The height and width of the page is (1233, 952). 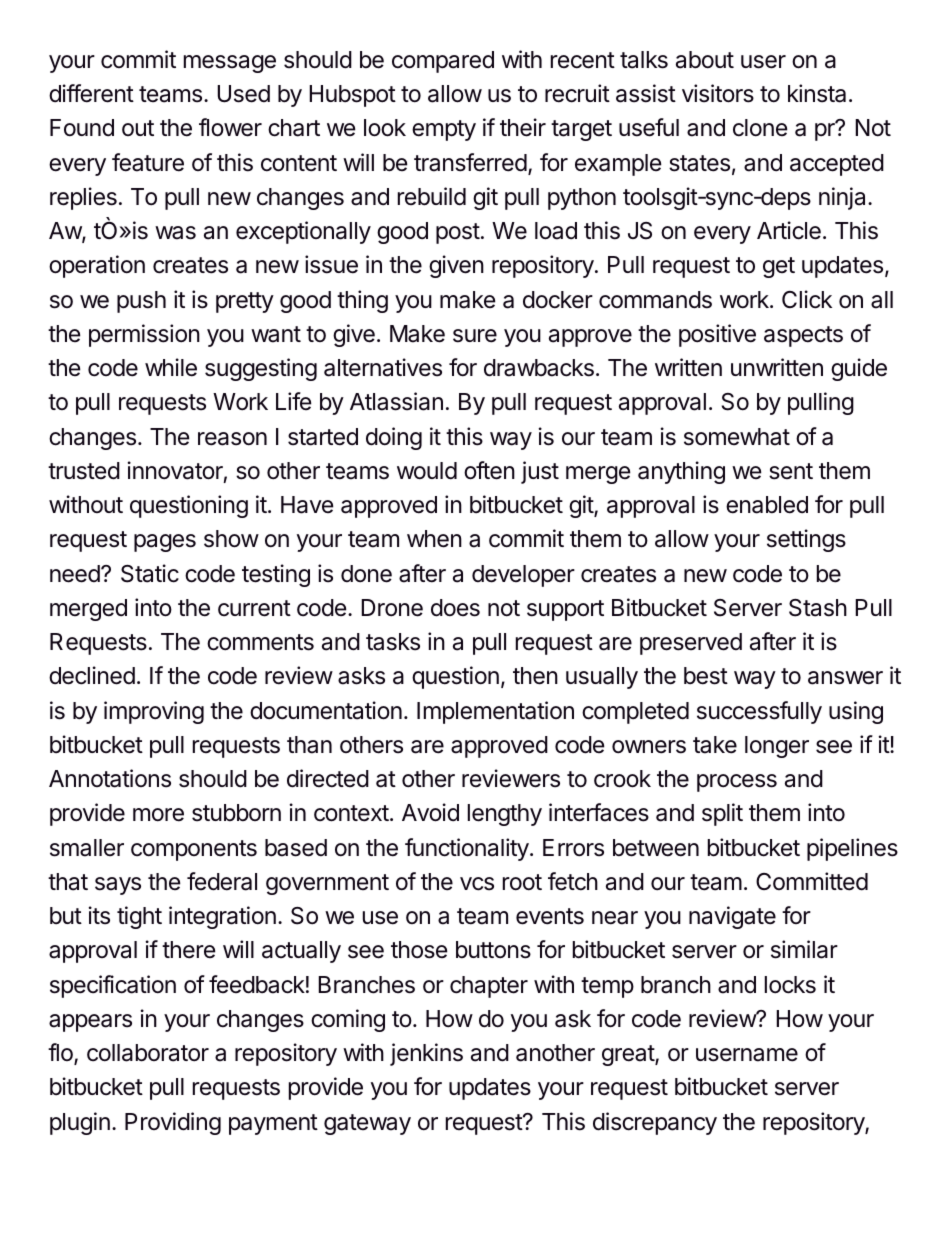 What do you see at coordinates (718, 93) in the page?
I see `visitors` at bounding box center [718, 93].
